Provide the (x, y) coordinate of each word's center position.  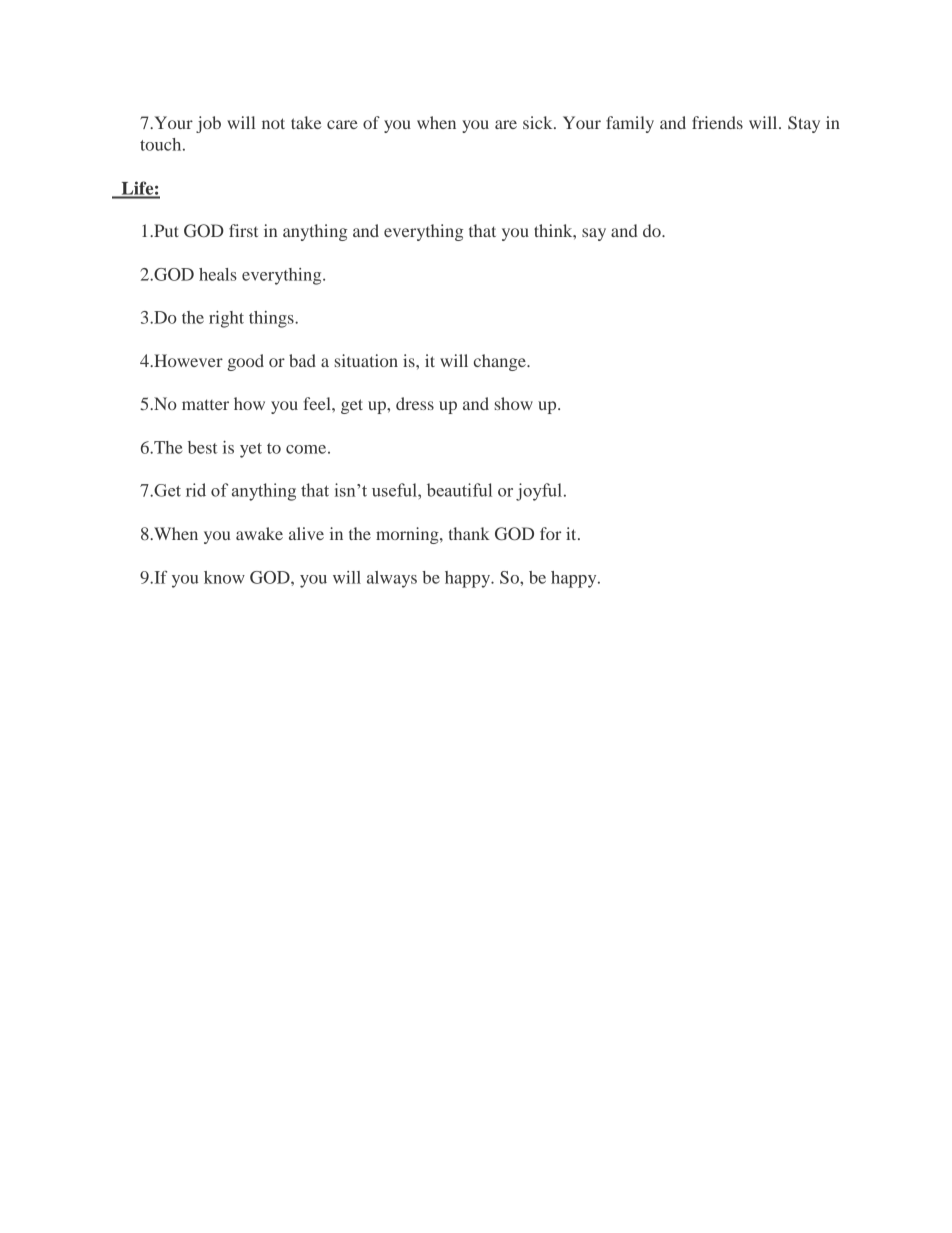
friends (717, 122)
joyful (539, 492)
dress (415, 403)
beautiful (459, 490)
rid (196, 490)
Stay (804, 124)
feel (318, 403)
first (243, 230)
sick (539, 122)
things (272, 319)
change (501, 362)
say (594, 234)
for (550, 533)
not (273, 123)
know (224, 577)
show (514, 403)
